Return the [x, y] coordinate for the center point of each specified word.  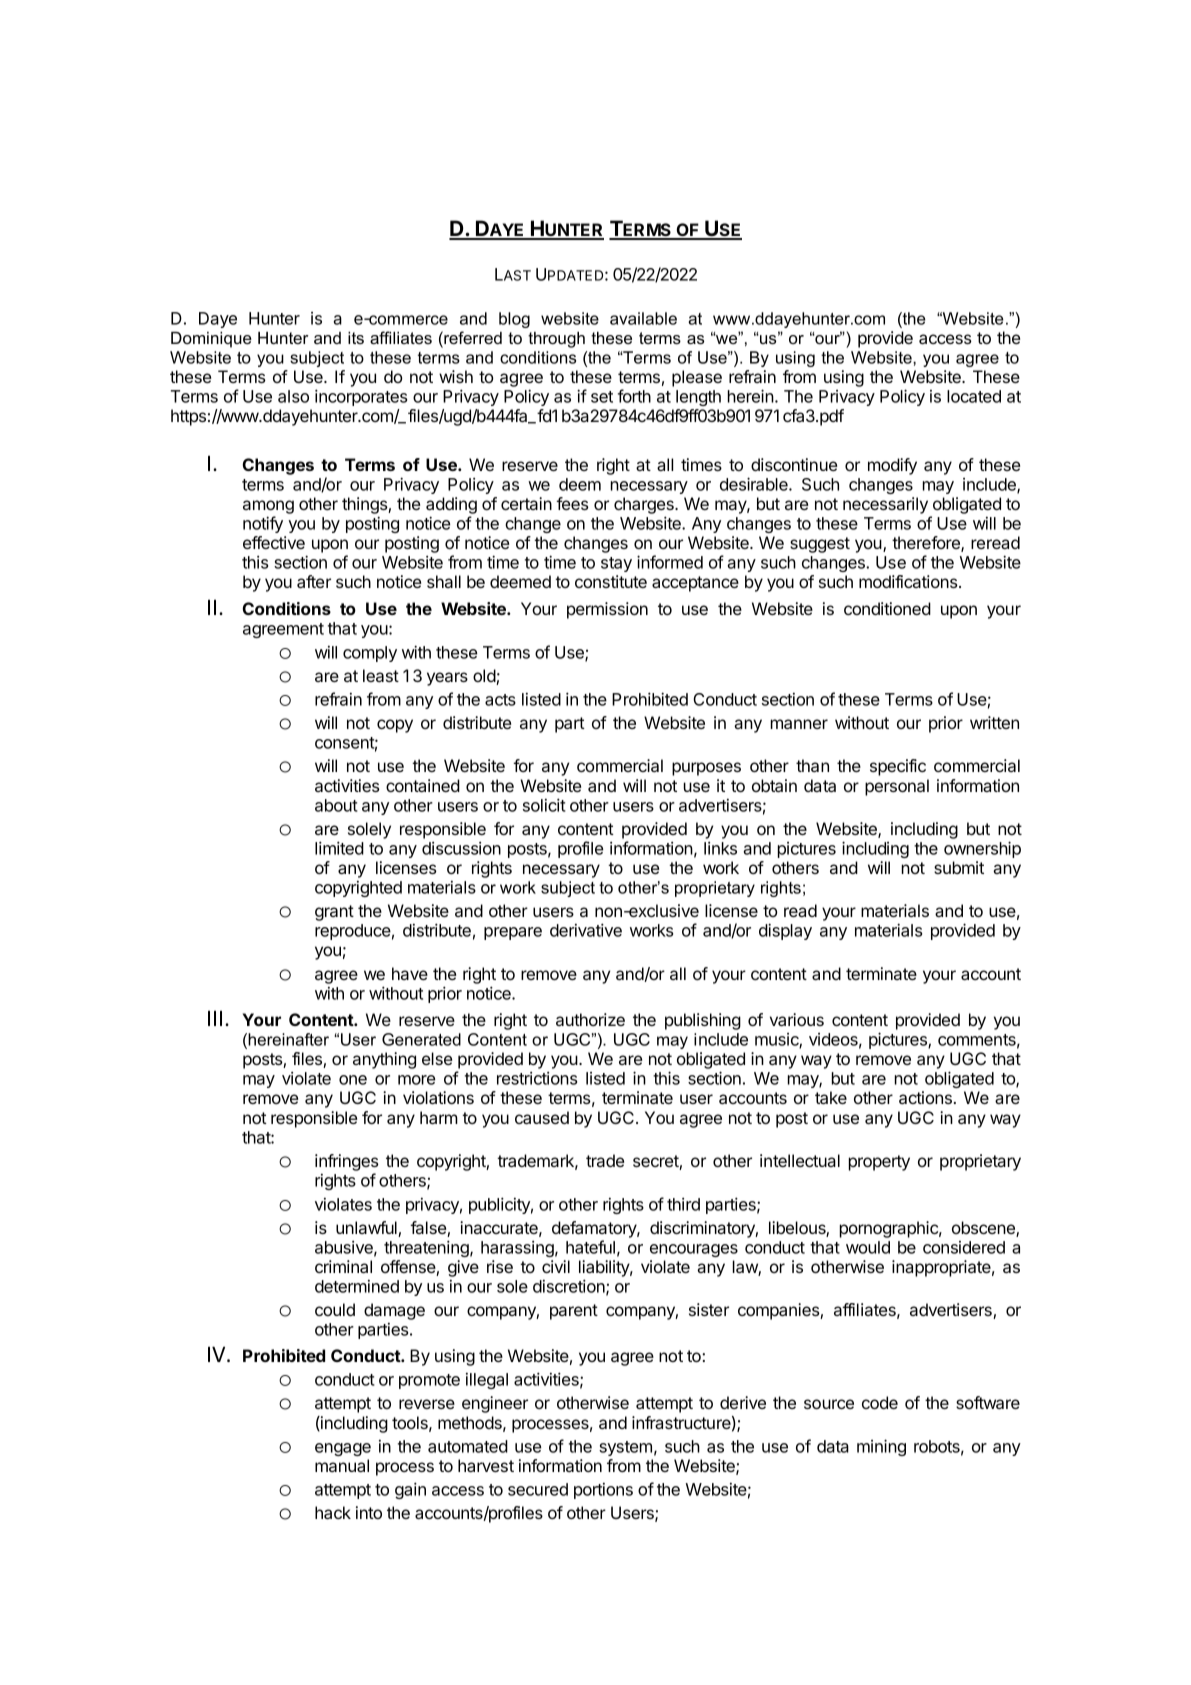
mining [881, 1447]
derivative [586, 930]
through [556, 340]
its [356, 338]
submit [959, 867]
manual [342, 1465]
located [974, 396]
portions [603, 1491]
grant [334, 913]
